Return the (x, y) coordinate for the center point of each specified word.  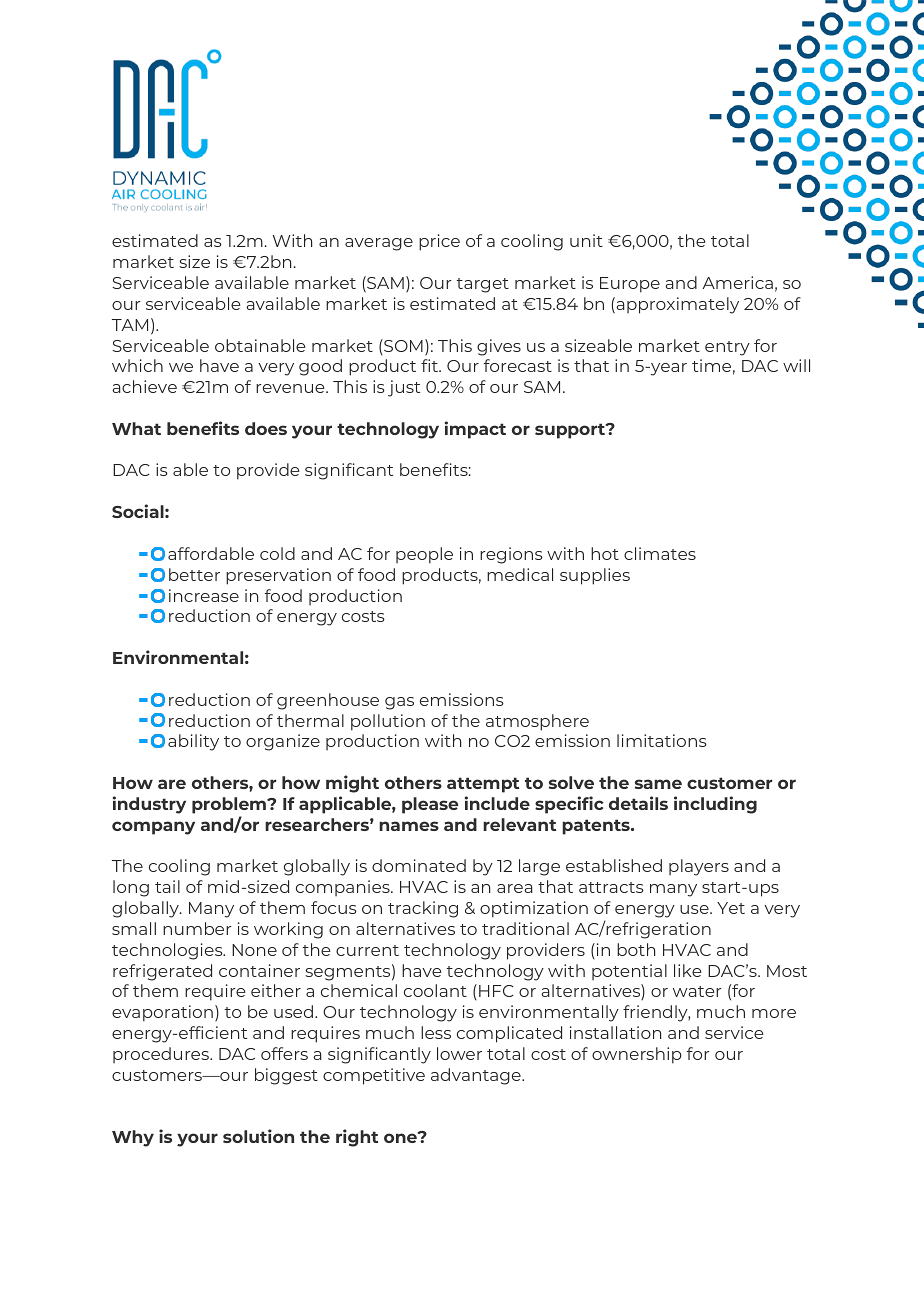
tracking (423, 909)
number (197, 928)
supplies (595, 576)
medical (520, 574)
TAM (130, 325)
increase (204, 595)
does (266, 428)
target (483, 285)
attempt (483, 785)
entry (727, 348)
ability (193, 742)
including (715, 805)
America (737, 282)
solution (258, 1136)
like (688, 970)
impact (475, 430)
